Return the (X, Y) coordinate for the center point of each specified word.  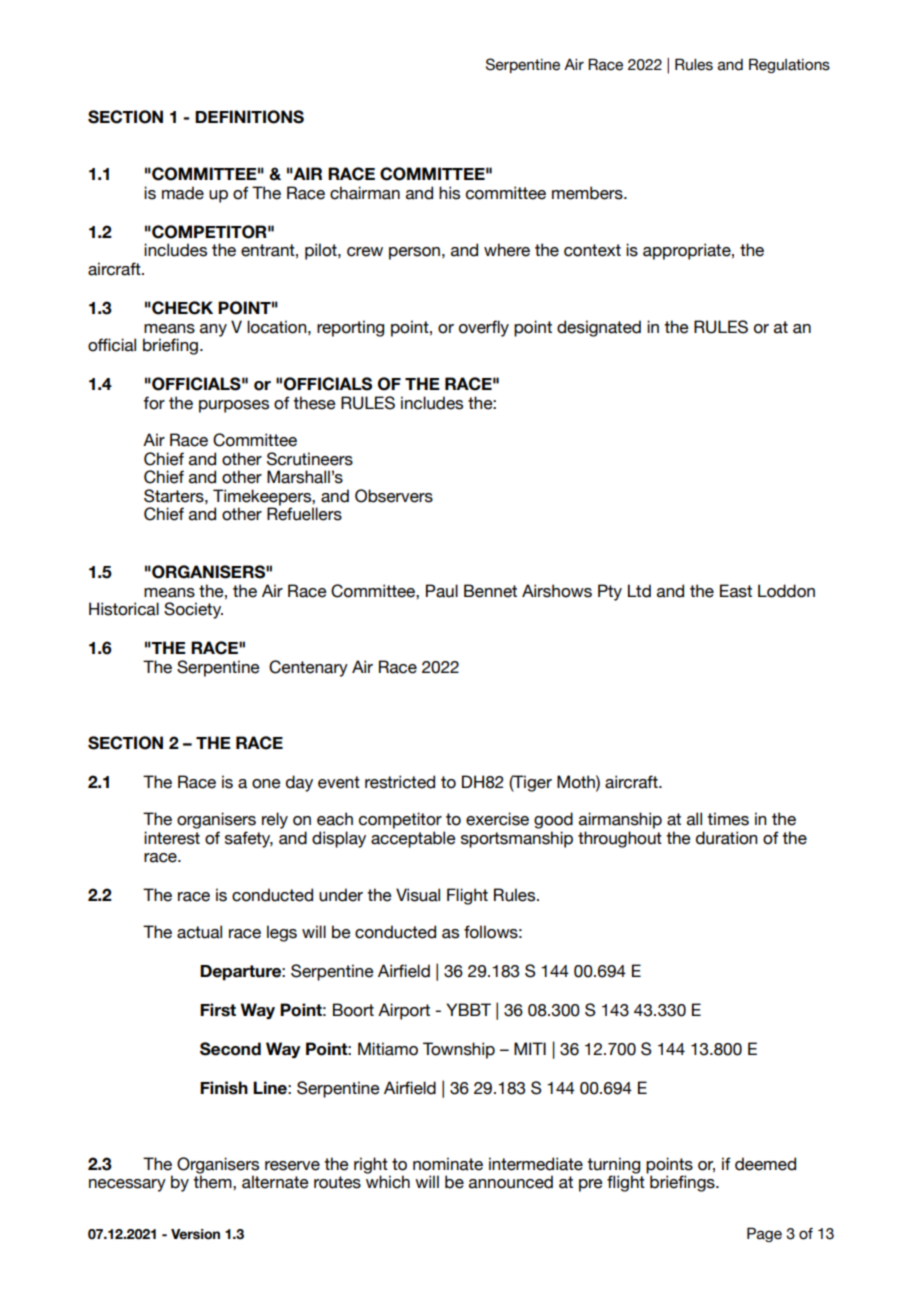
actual (199, 932)
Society (193, 610)
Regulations (789, 65)
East (736, 591)
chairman (365, 193)
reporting (350, 328)
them (213, 1182)
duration (726, 838)
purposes (234, 406)
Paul (442, 591)
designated (599, 328)
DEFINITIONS (249, 117)
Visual (418, 895)
